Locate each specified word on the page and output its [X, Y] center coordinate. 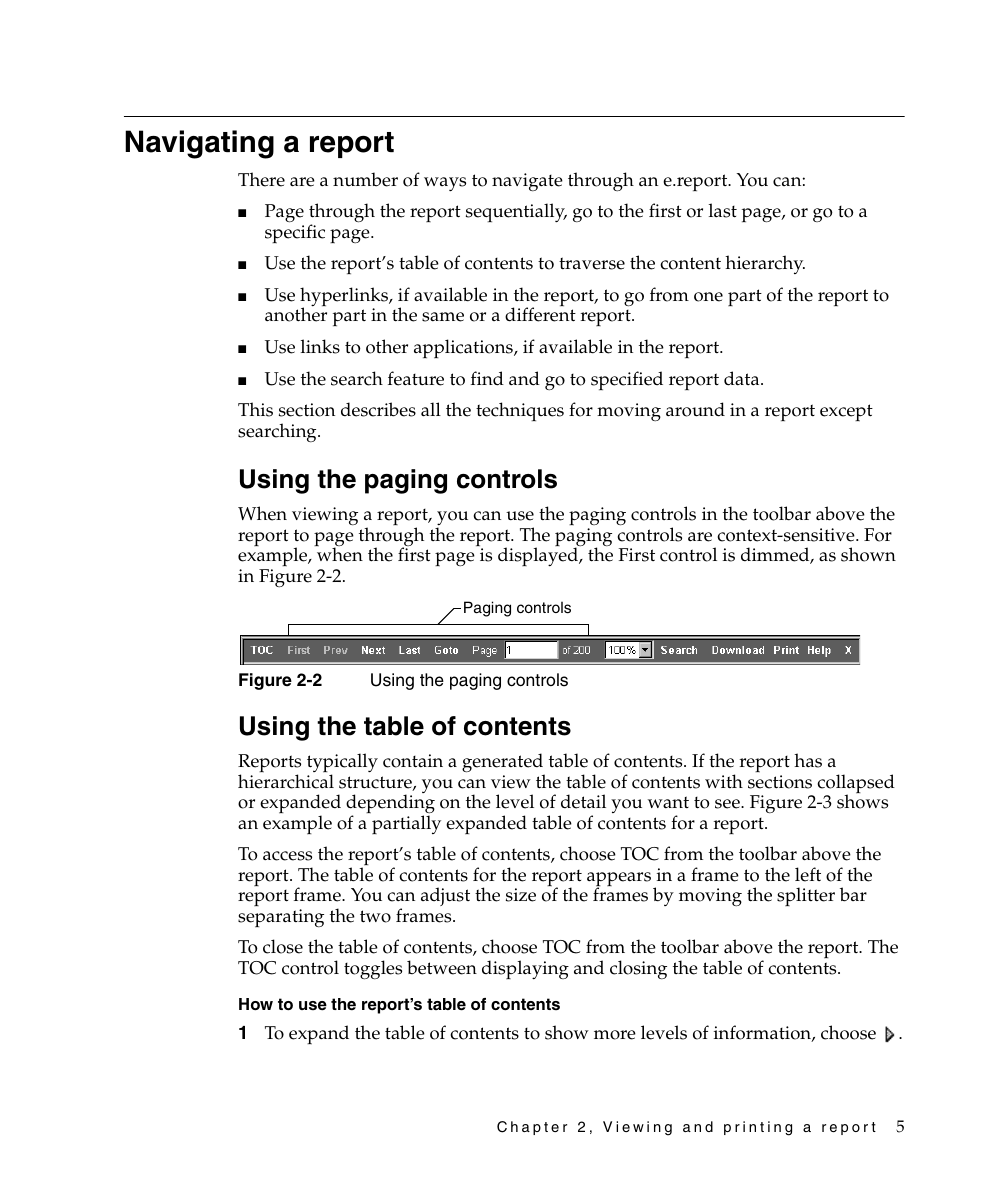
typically [342, 764]
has [808, 760]
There [261, 179]
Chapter [532, 1128]
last [723, 210]
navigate [527, 182]
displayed [539, 556]
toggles [373, 970]
